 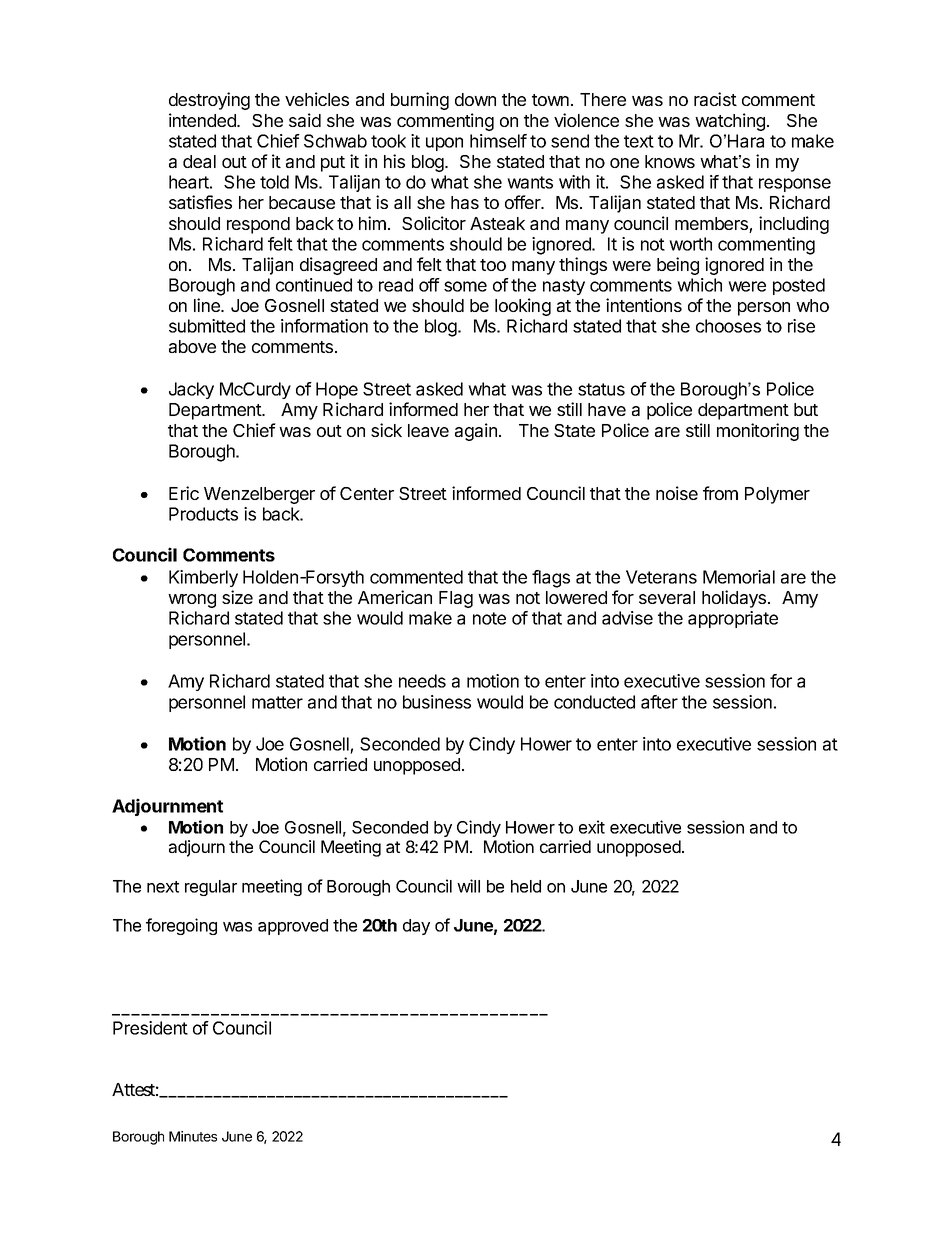 I want to click on size, so click(x=237, y=597).
